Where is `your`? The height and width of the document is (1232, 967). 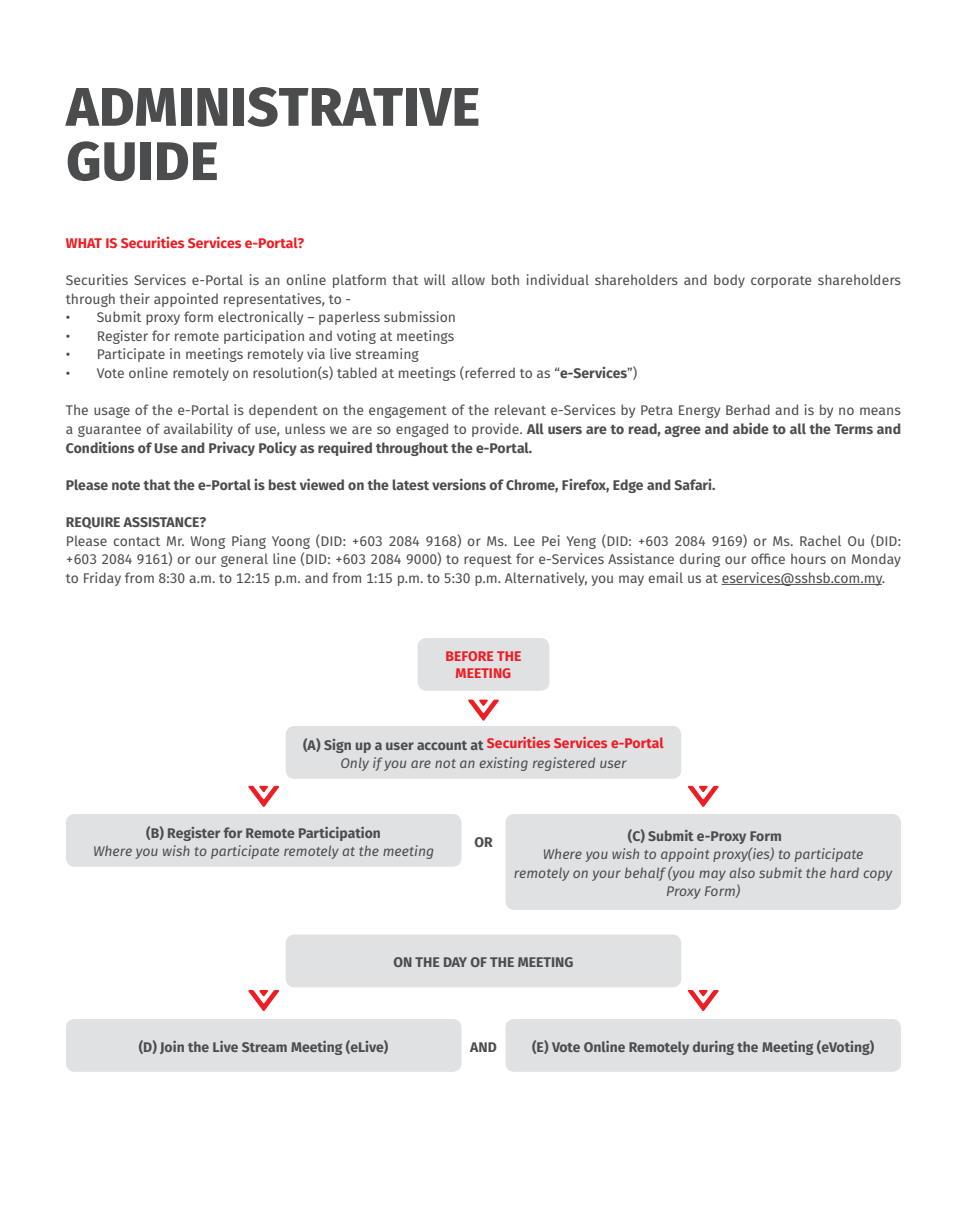
your is located at coordinates (606, 875).
